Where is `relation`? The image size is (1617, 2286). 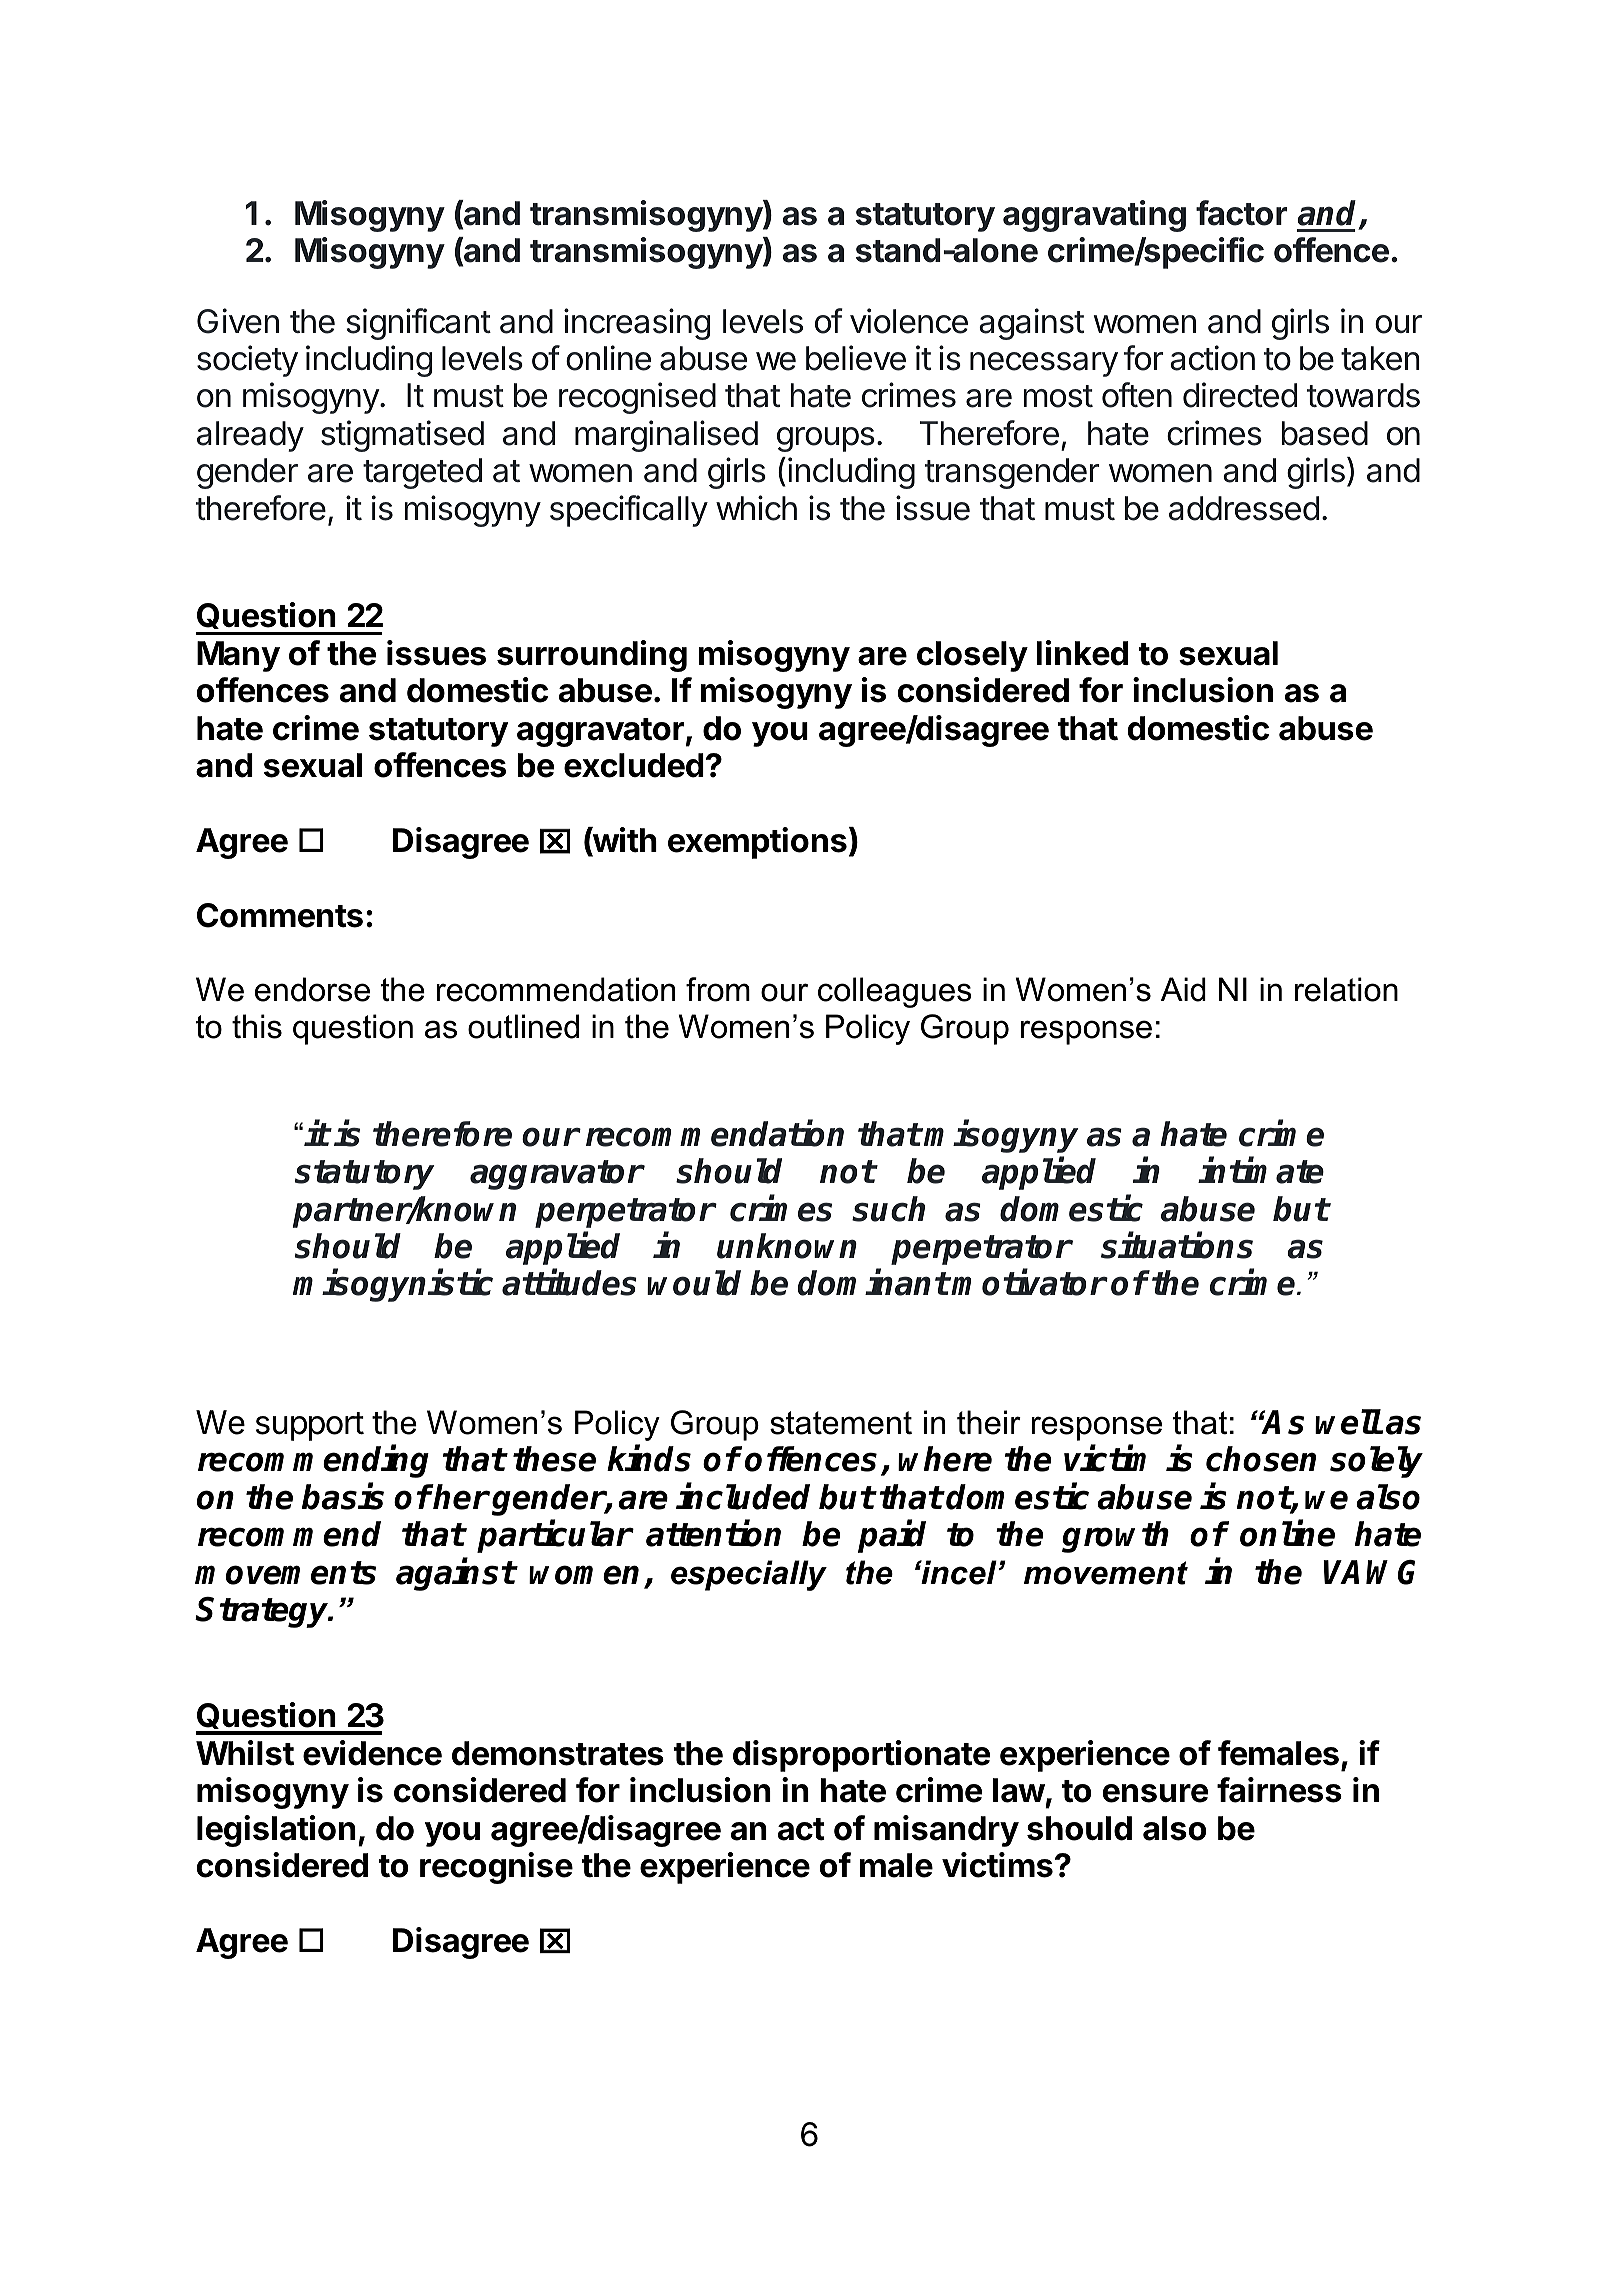
relation is located at coordinates (1346, 989).
